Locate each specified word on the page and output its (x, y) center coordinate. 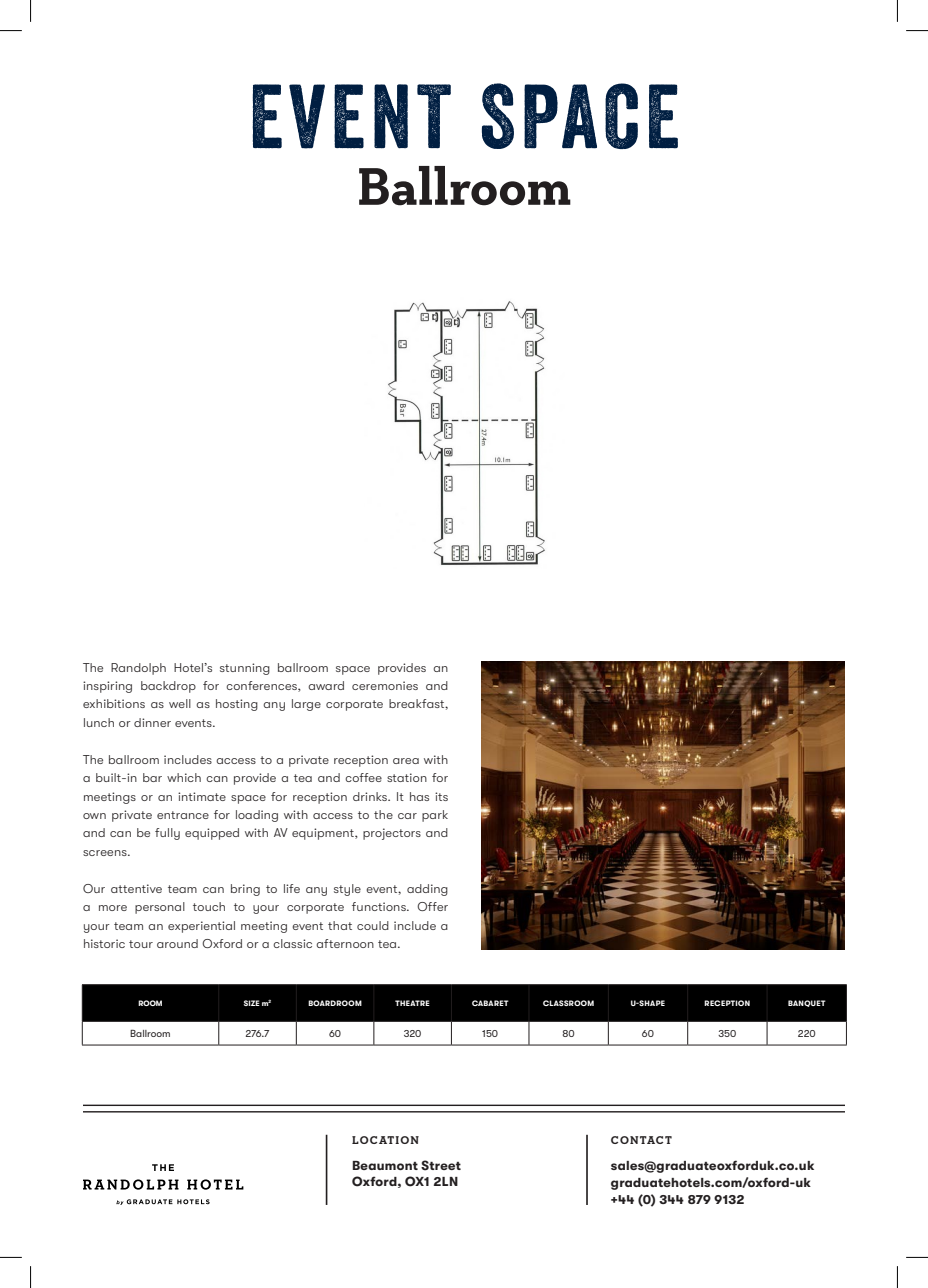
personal (160, 908)
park (435, 816)
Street (441, 1165)
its (441, 796)
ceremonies (385, 685)
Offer (432, 906)
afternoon (345, 943)
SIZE (252, 1003)
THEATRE (412, 1003)
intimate (202, 796)
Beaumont (385, 1165)
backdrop (168, 687)
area (406, 761)
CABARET (490, 1003)
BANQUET (807, 1003)
